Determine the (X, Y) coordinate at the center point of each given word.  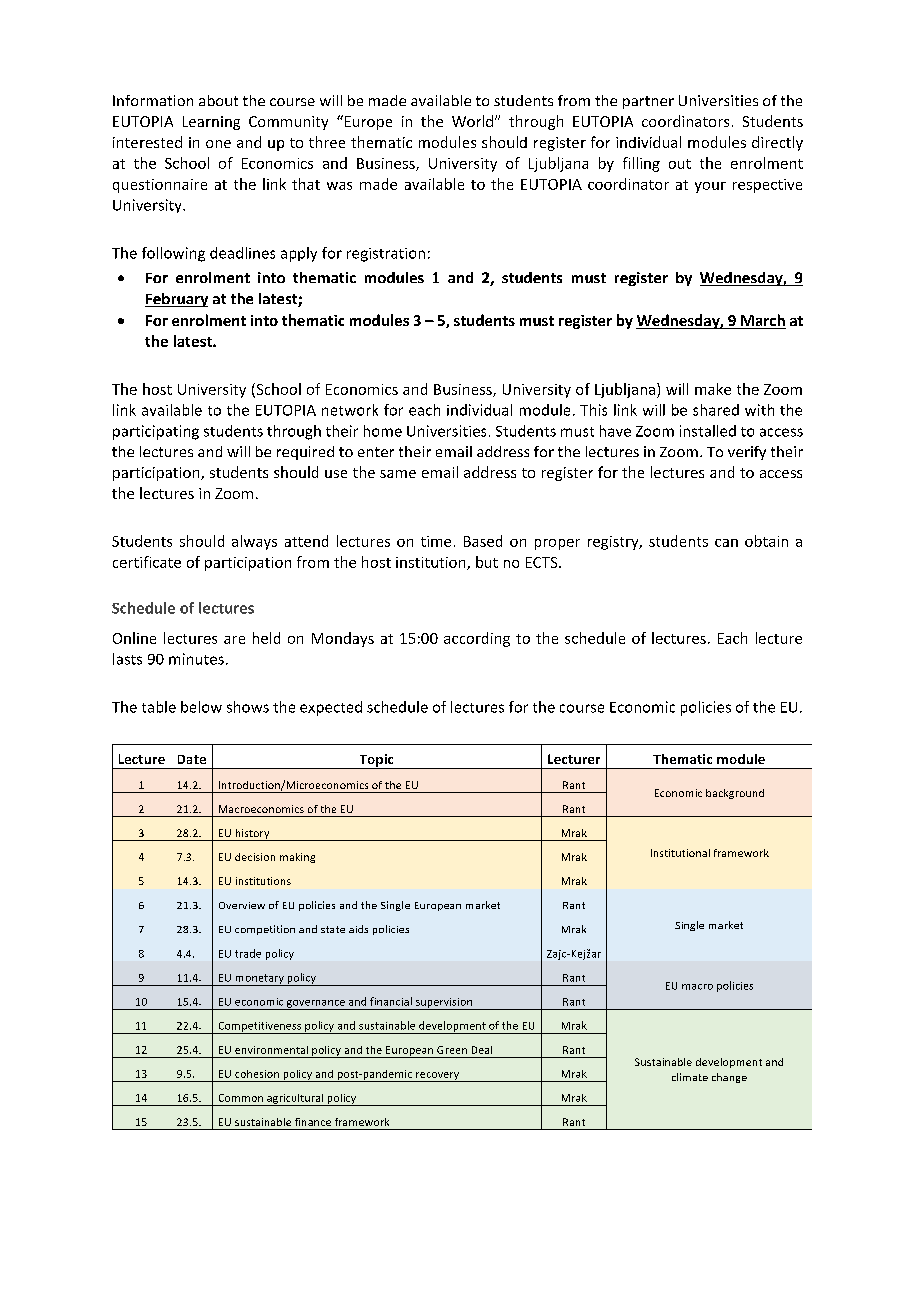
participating (156, 432)
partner (648, 102)
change (729, 1078)
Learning (211, 123)
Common (241, 1098)
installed (708, 431)
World (474, 121)
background (735, 794)
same (398, 474)
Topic (376, 761)
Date (192, 759)
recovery (438, 1077)
